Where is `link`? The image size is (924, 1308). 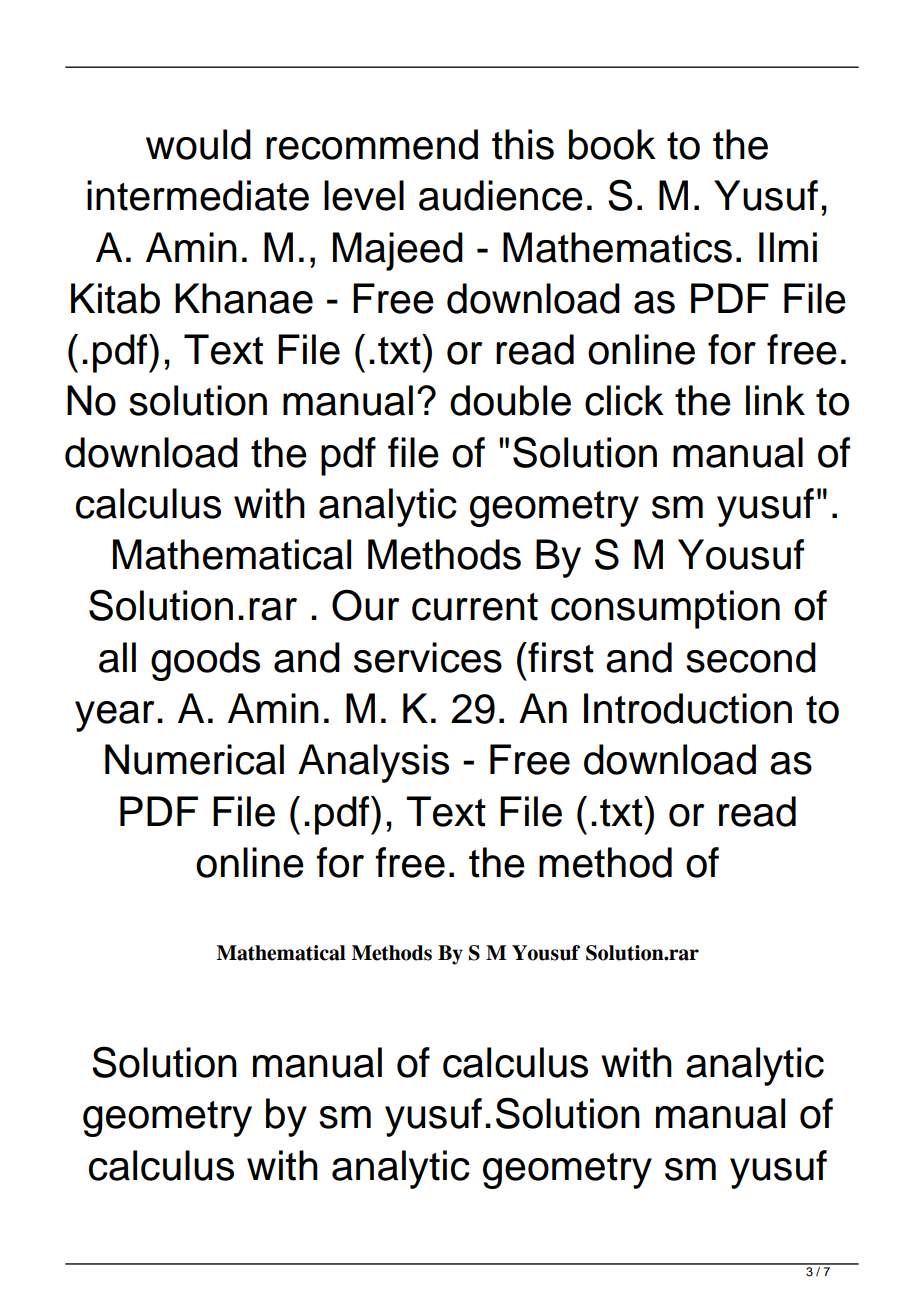 link is located at coordinates (775, 400).
